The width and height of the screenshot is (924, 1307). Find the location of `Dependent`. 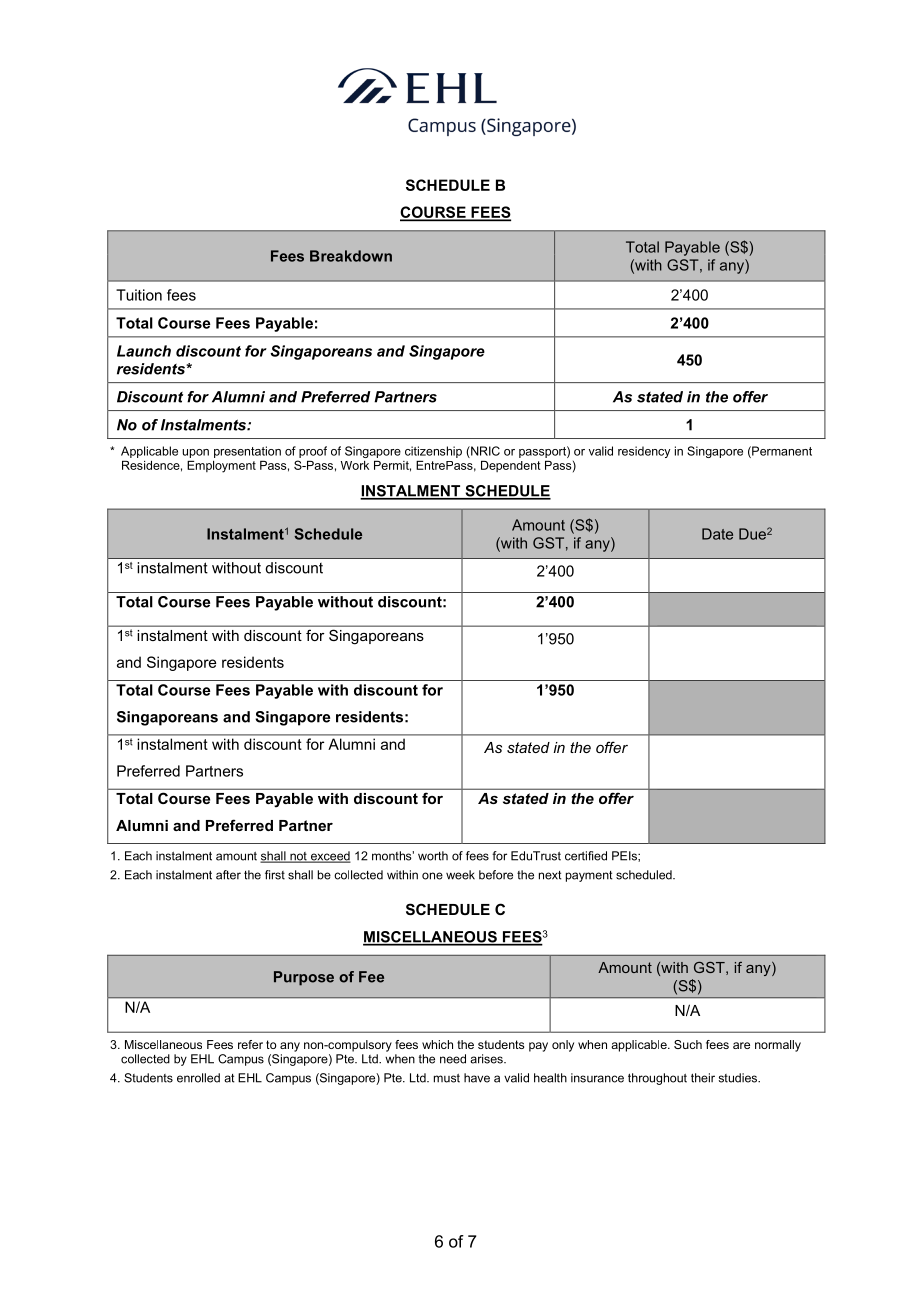

Dependent is located at coordinates (511, 466).
